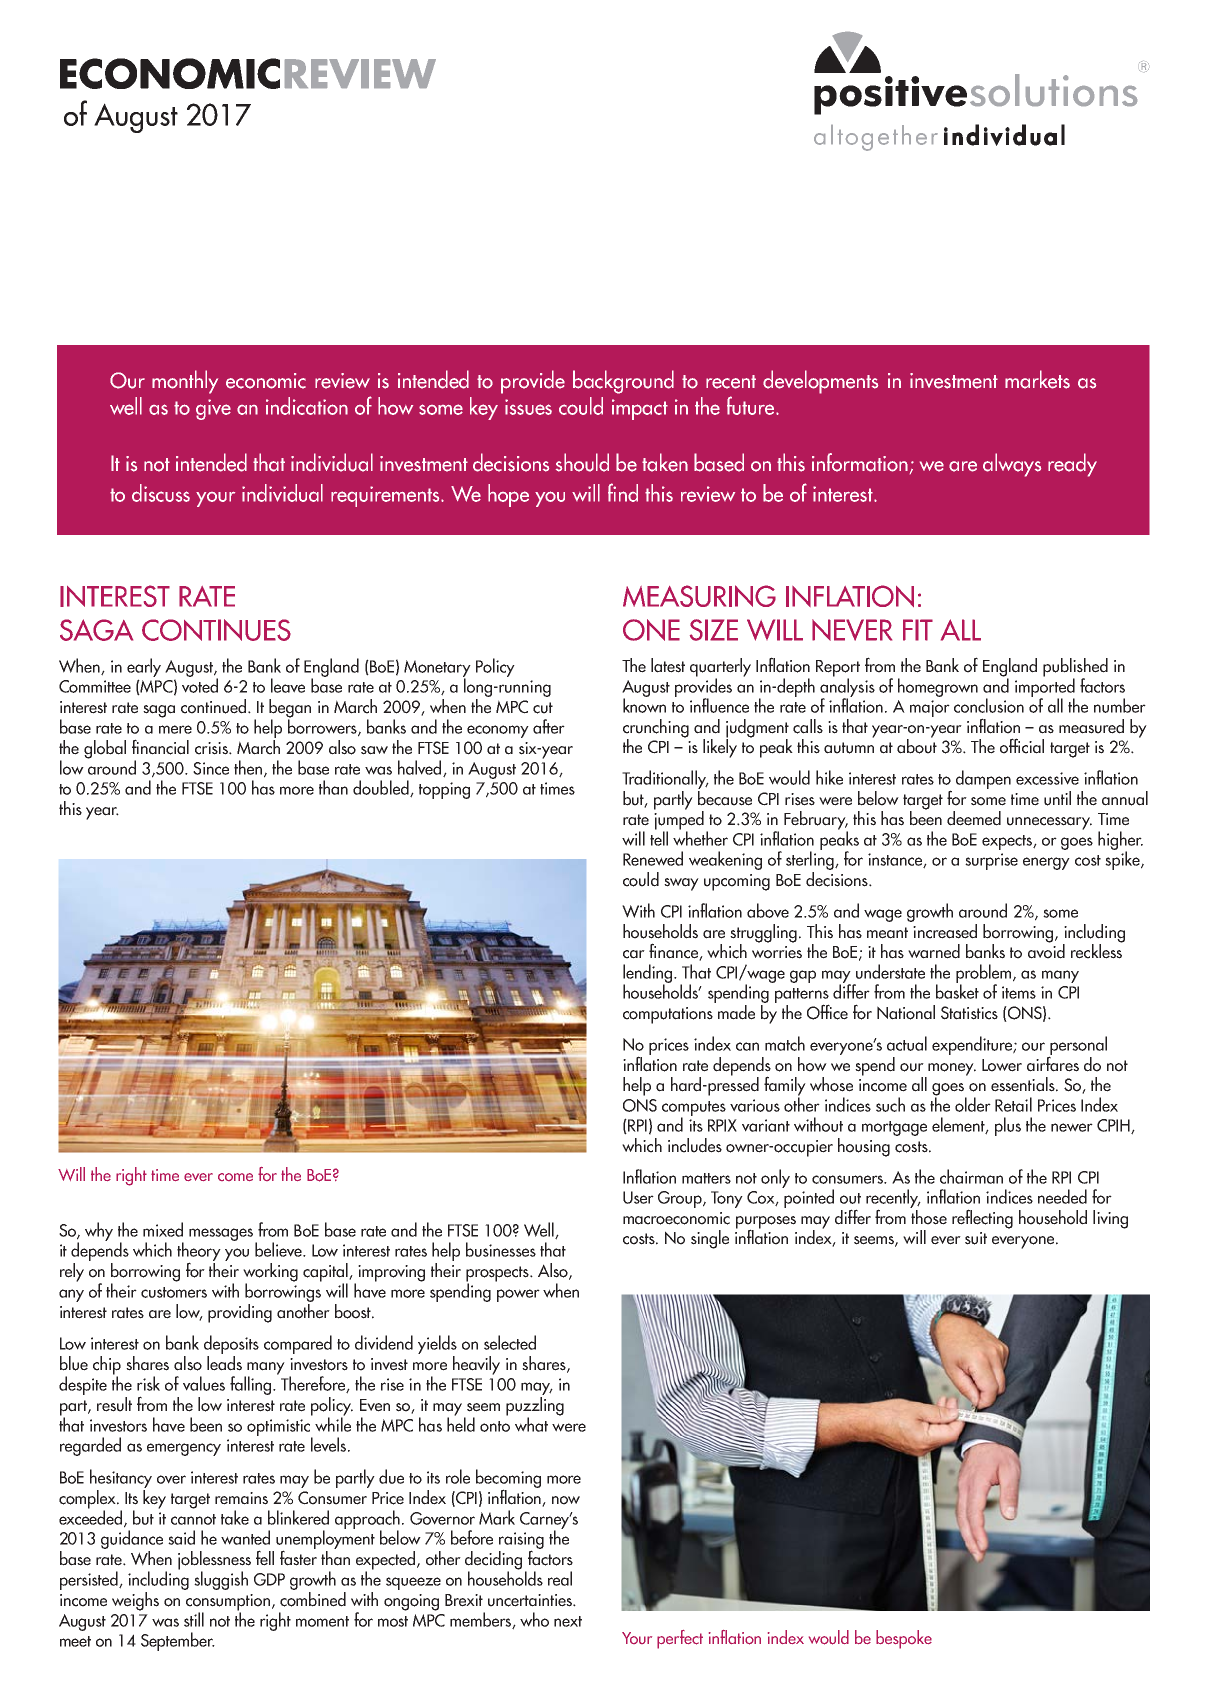 The width and height of the page is (1207, 1707). I want to click on always, so click(1012, 465).
